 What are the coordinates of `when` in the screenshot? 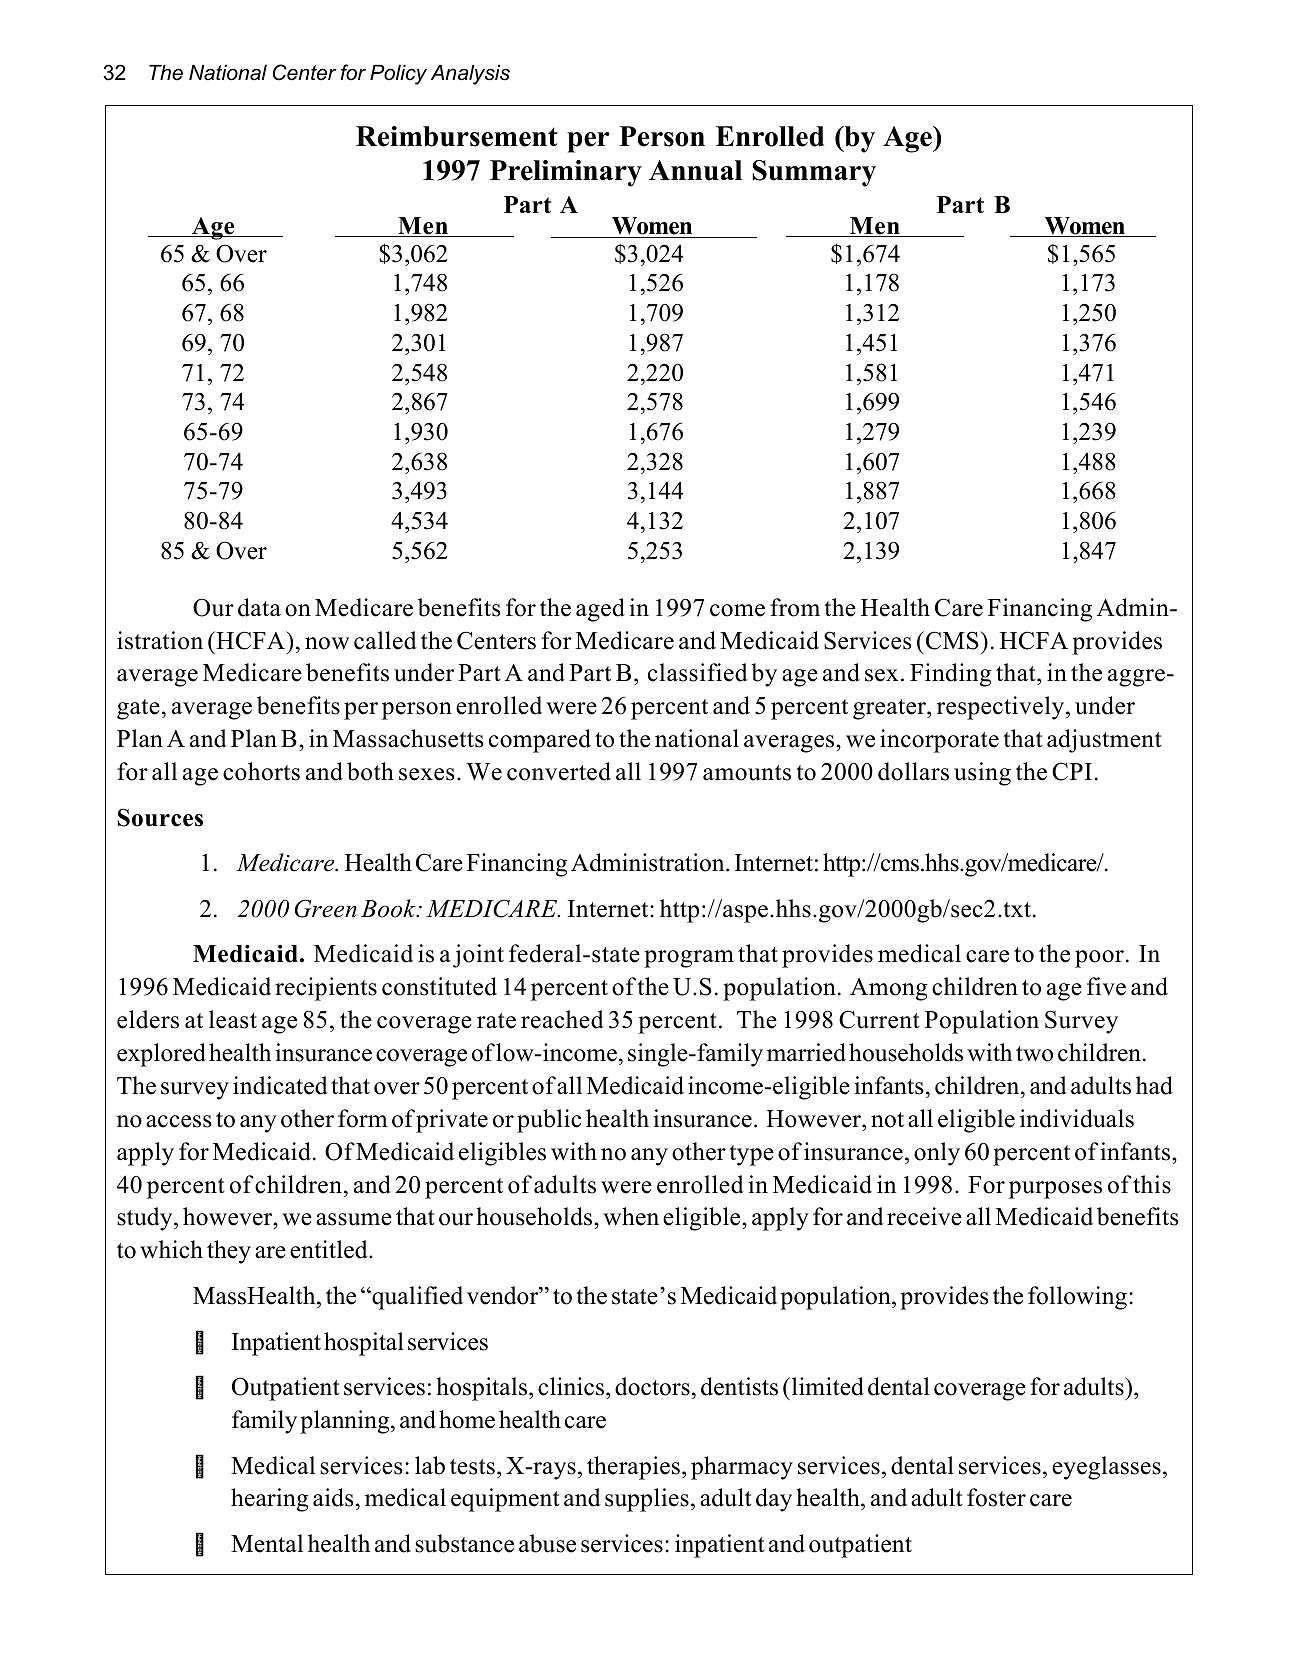 It's located at (631, 1216).
